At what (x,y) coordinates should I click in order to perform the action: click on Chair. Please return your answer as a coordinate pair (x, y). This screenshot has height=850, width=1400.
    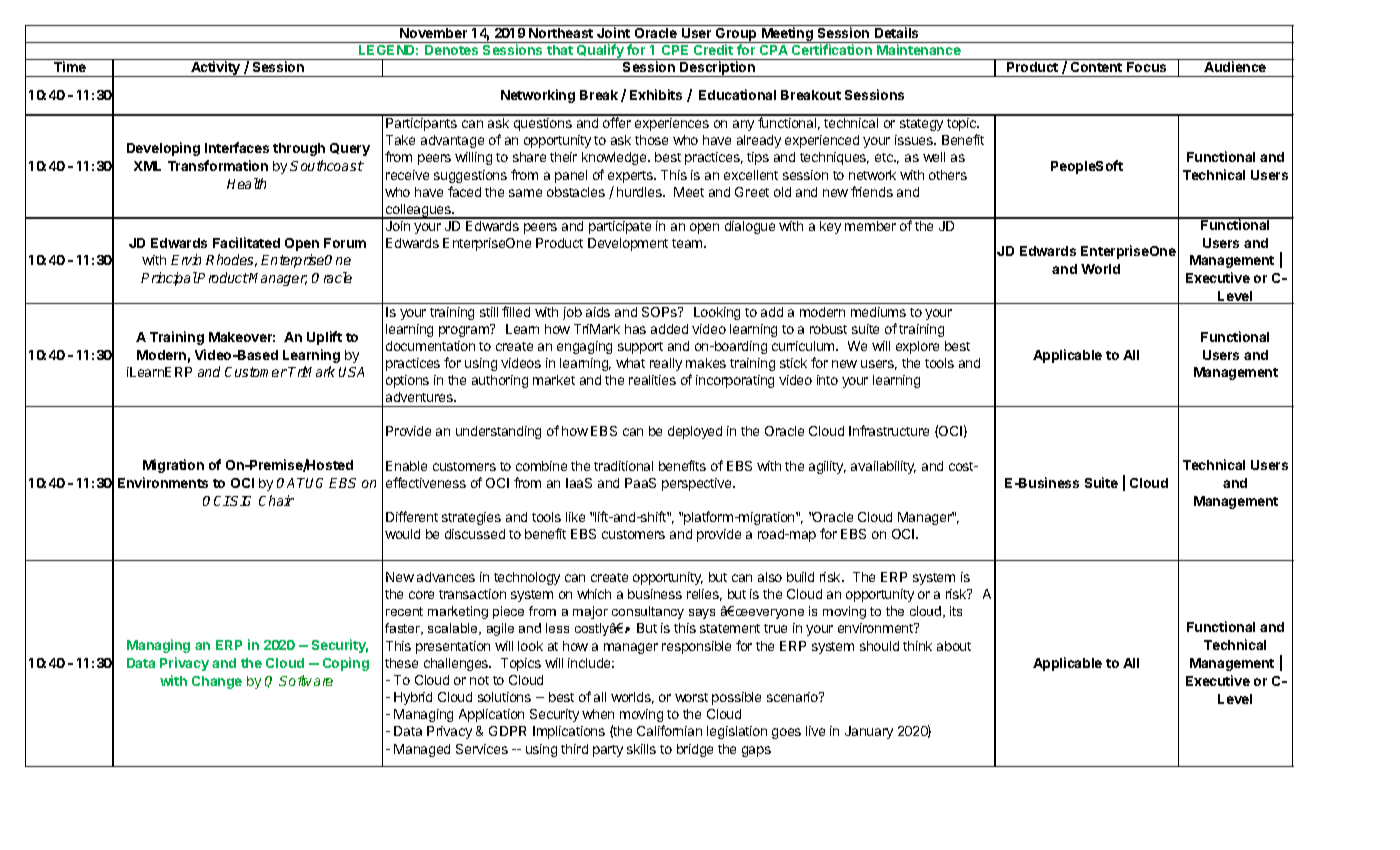
    Looking at the image, I should click on (276, 500).
